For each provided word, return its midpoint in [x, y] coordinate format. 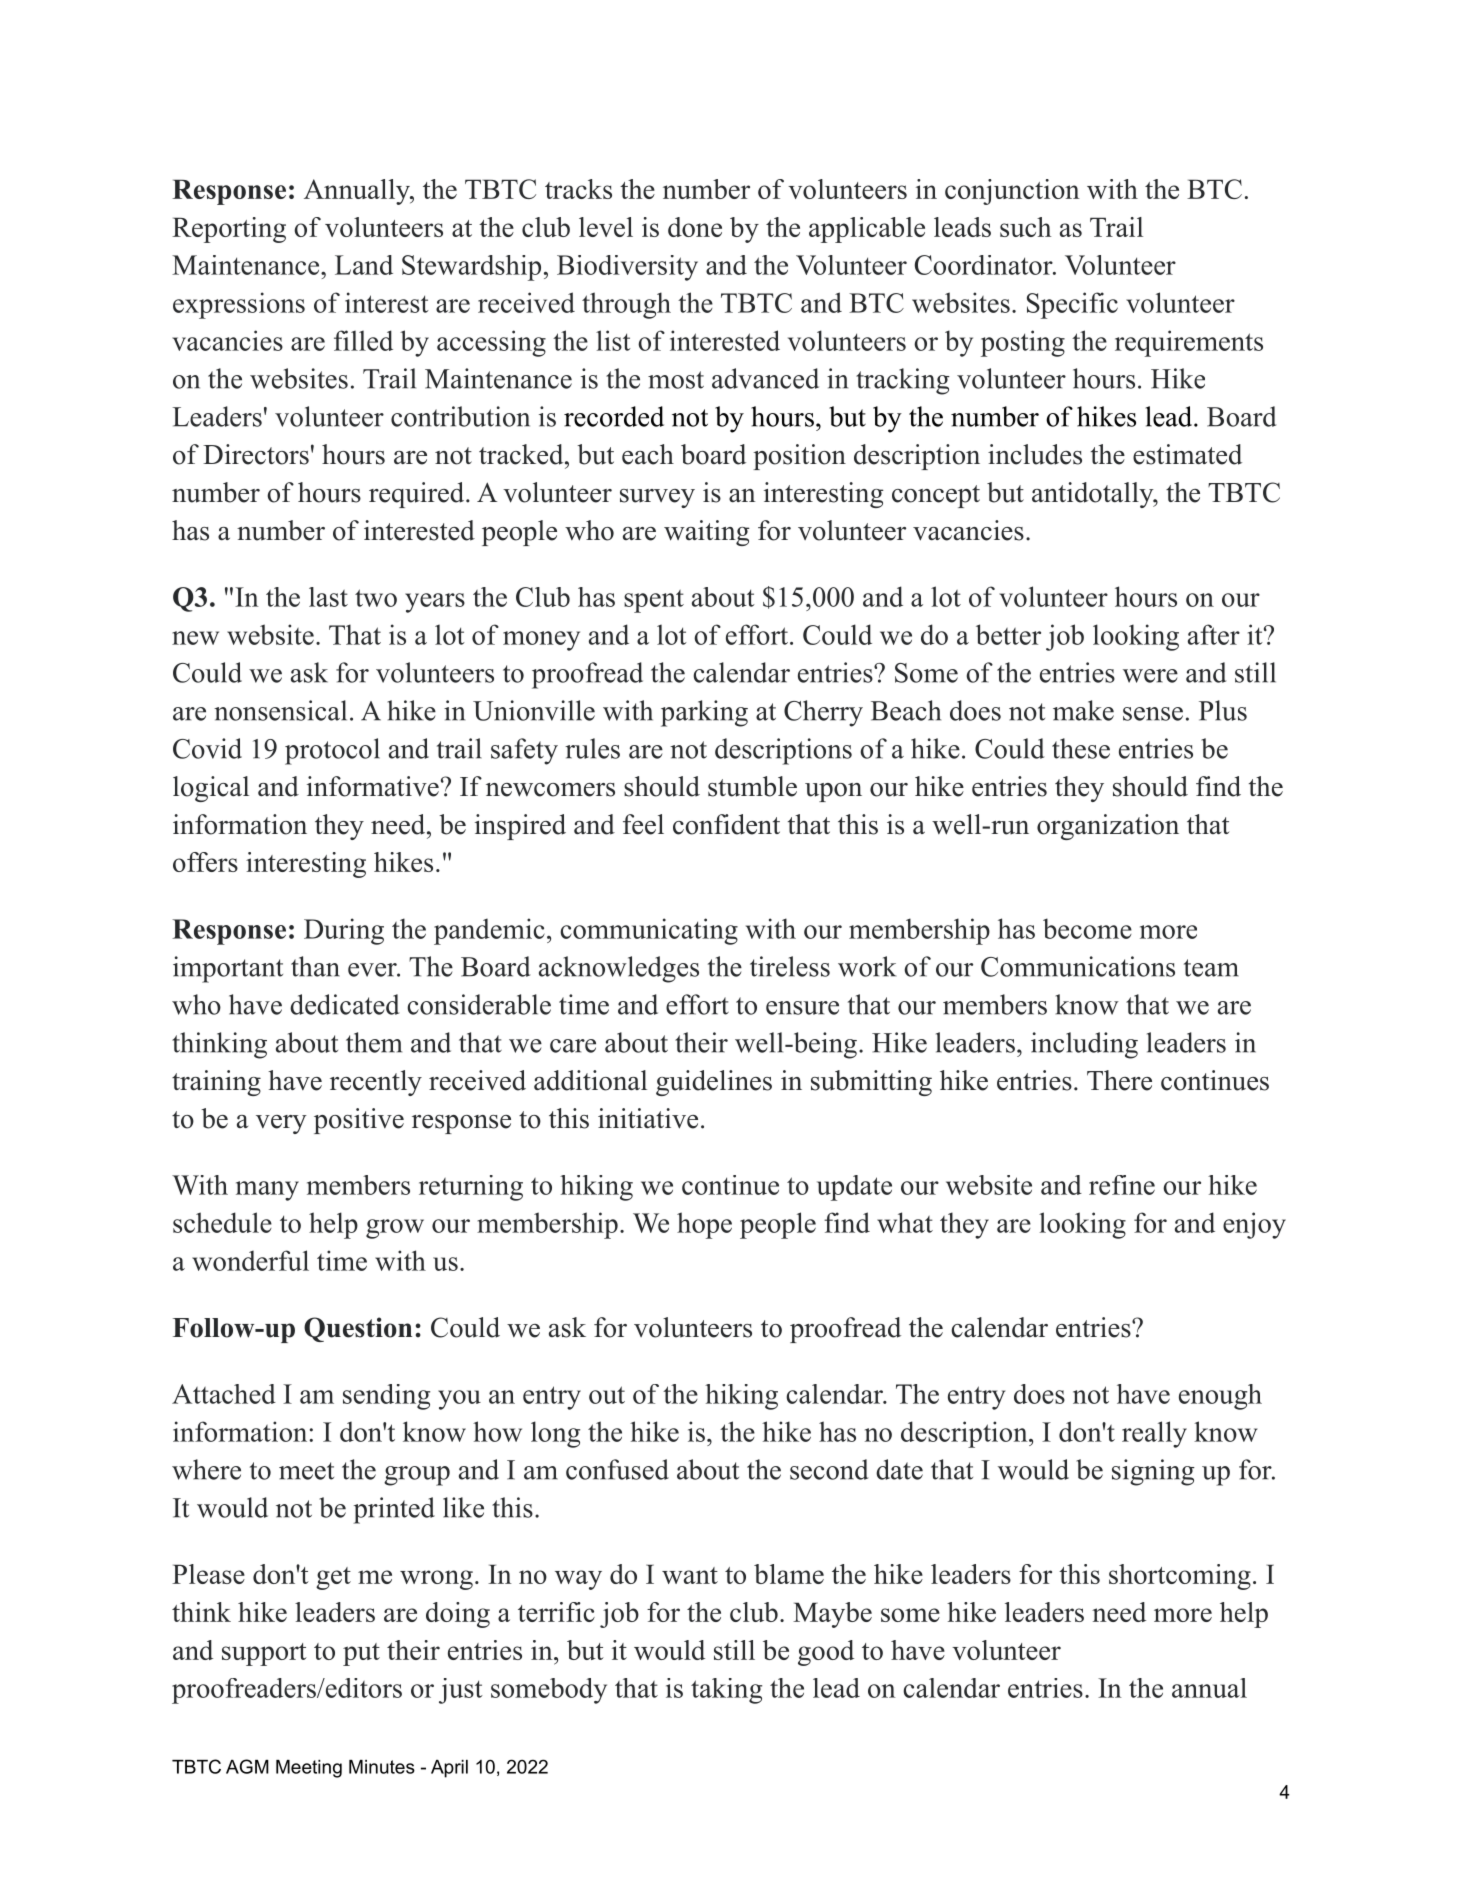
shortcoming [1180, 1577]
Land [364, 265]
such [1025, 227]
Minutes [382, 1767]
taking [726, 1691]
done [695, 227]
